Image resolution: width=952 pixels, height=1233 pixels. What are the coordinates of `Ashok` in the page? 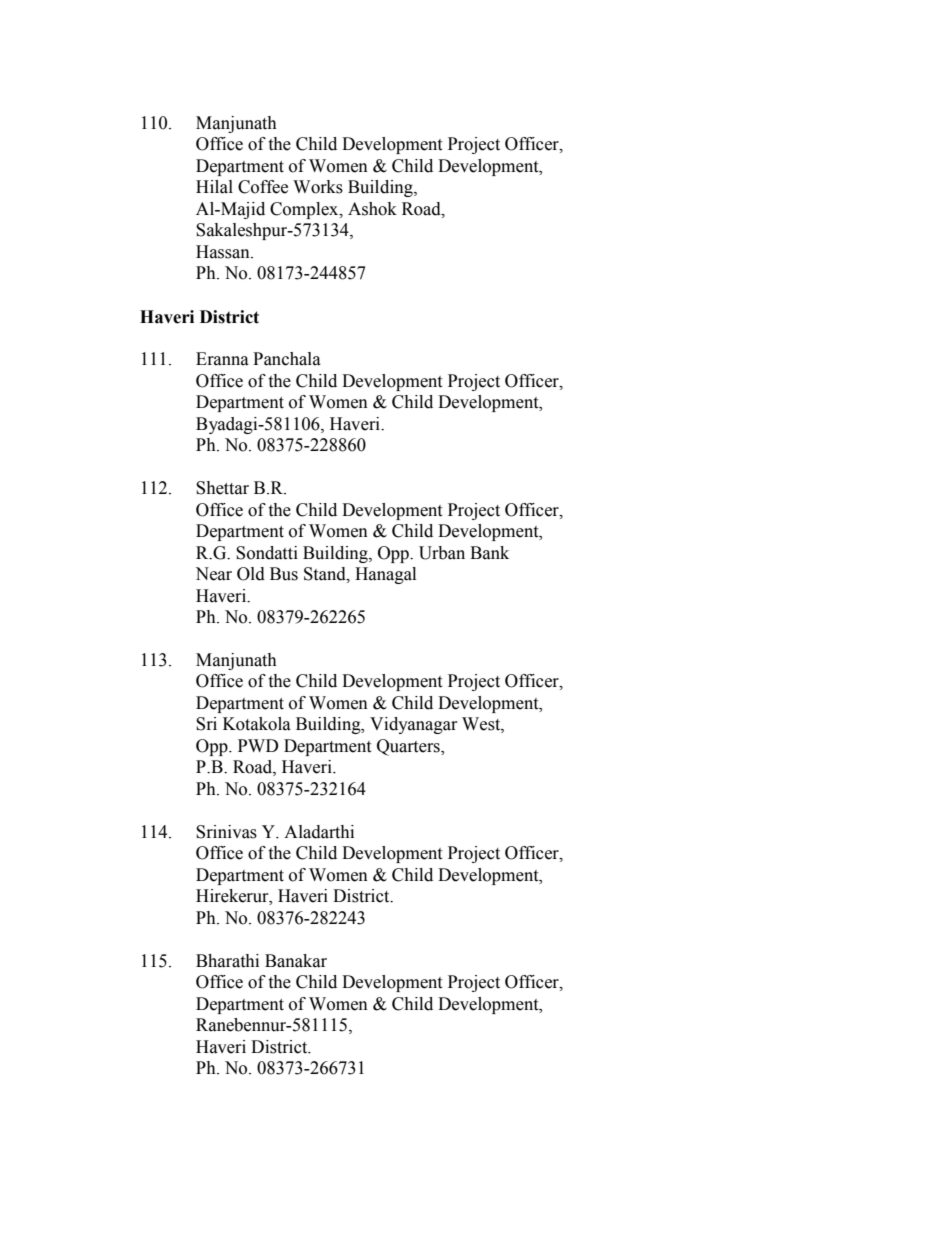 It's located at (372, 209).
